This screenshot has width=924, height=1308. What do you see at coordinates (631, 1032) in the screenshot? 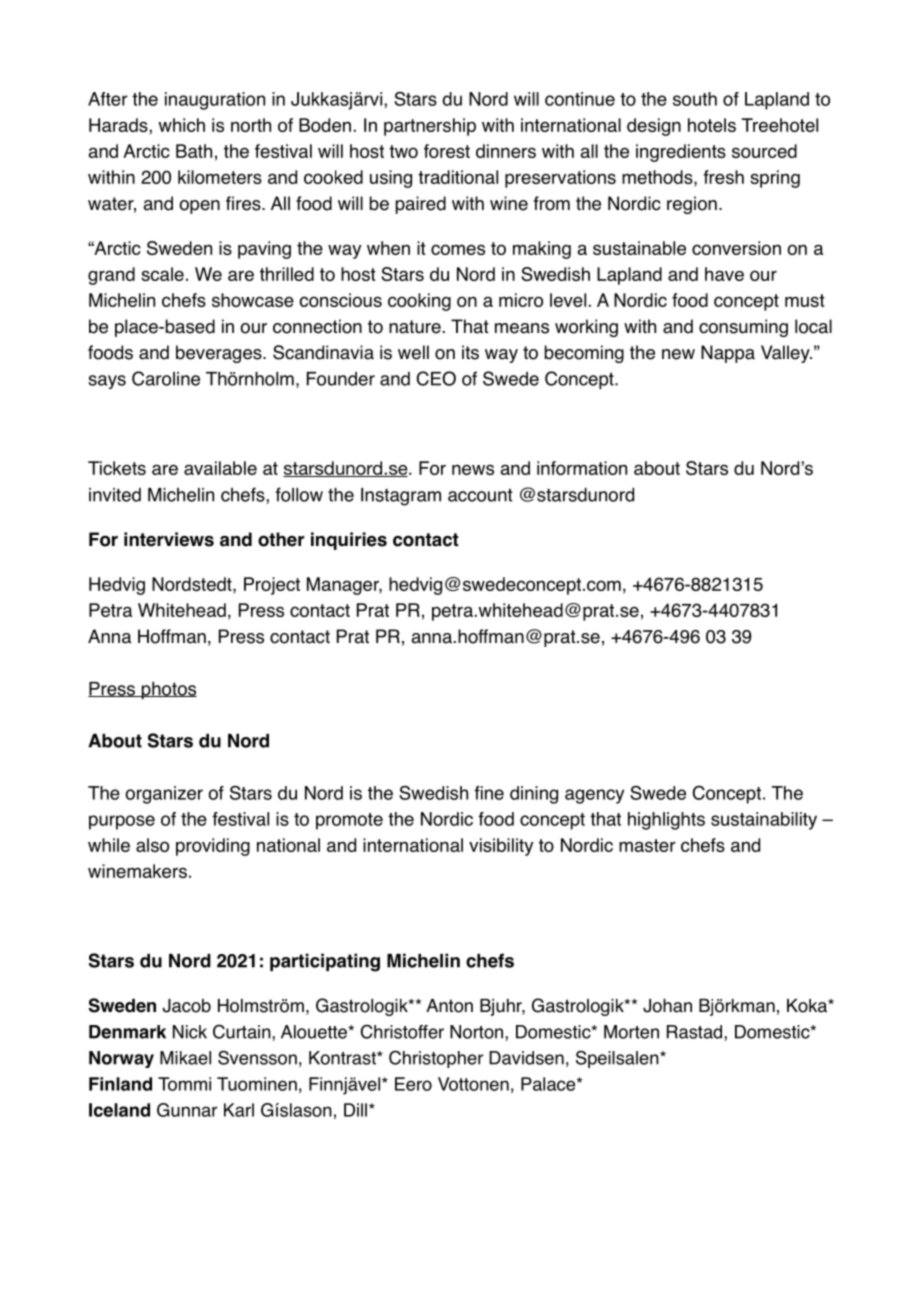
I see `Morten` at bounding box center [631, 1032].
